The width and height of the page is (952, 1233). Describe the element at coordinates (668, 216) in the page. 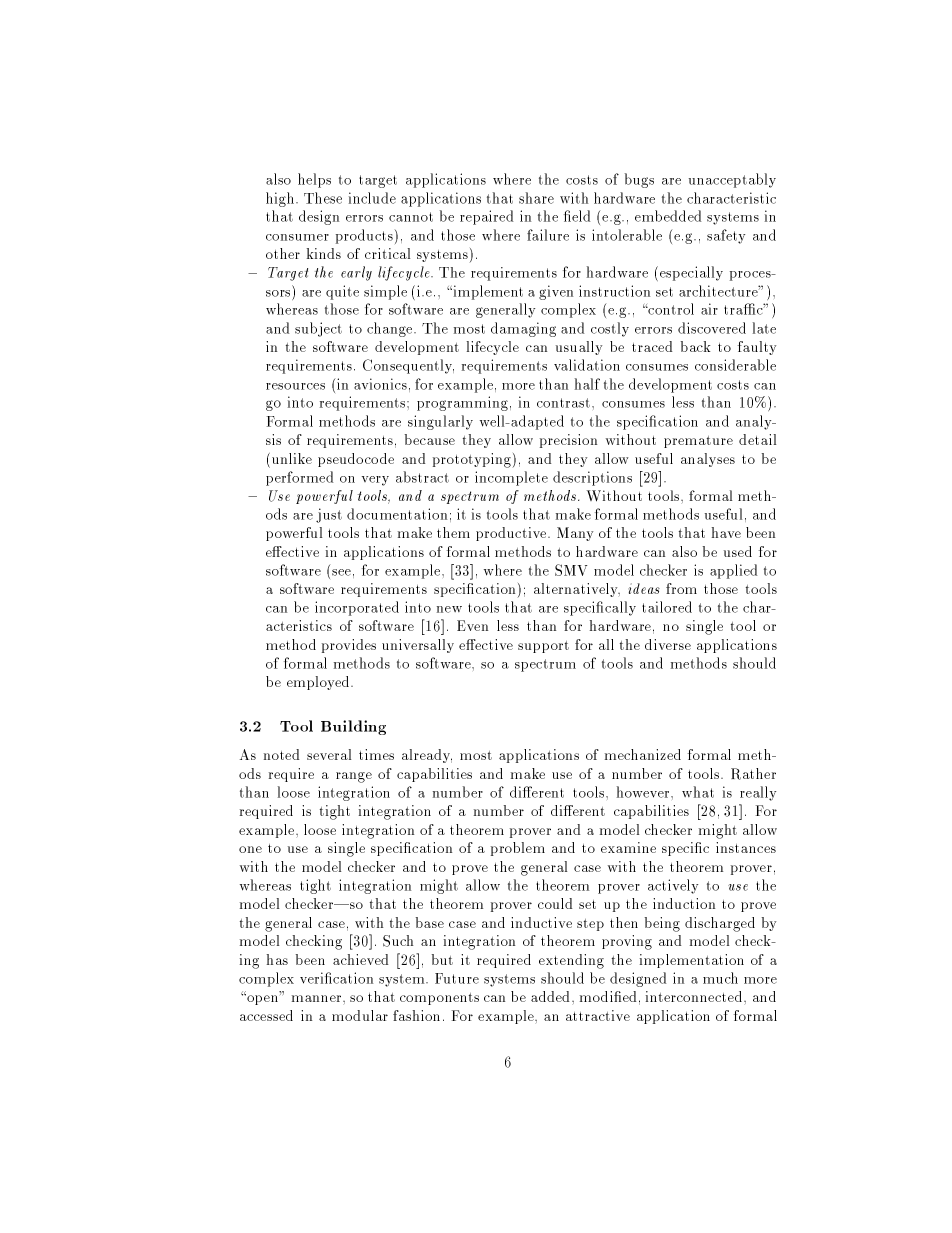

I see `embedded` at that location.
